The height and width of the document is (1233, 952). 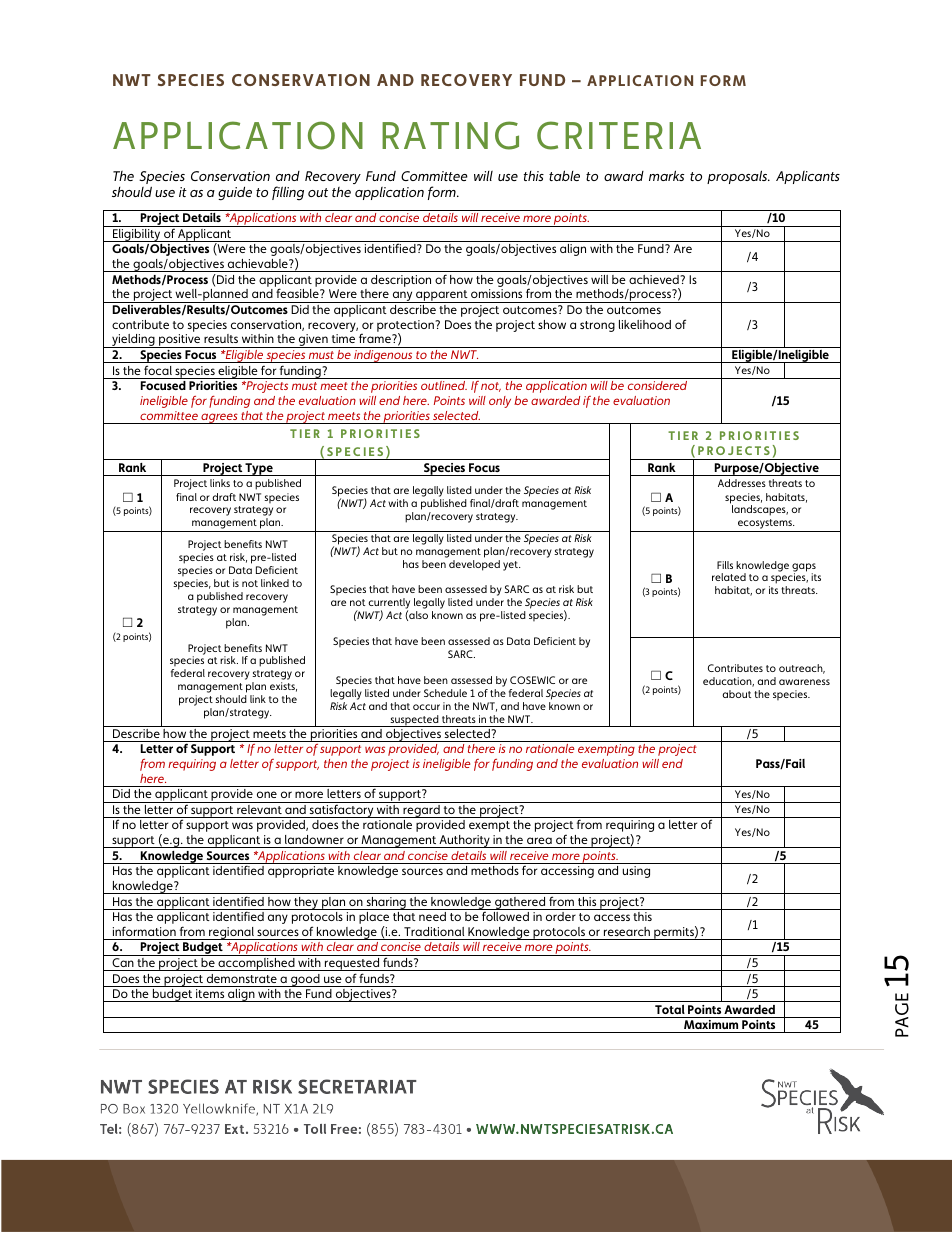 I want to click on Fills, so click(x=725, y=565).
